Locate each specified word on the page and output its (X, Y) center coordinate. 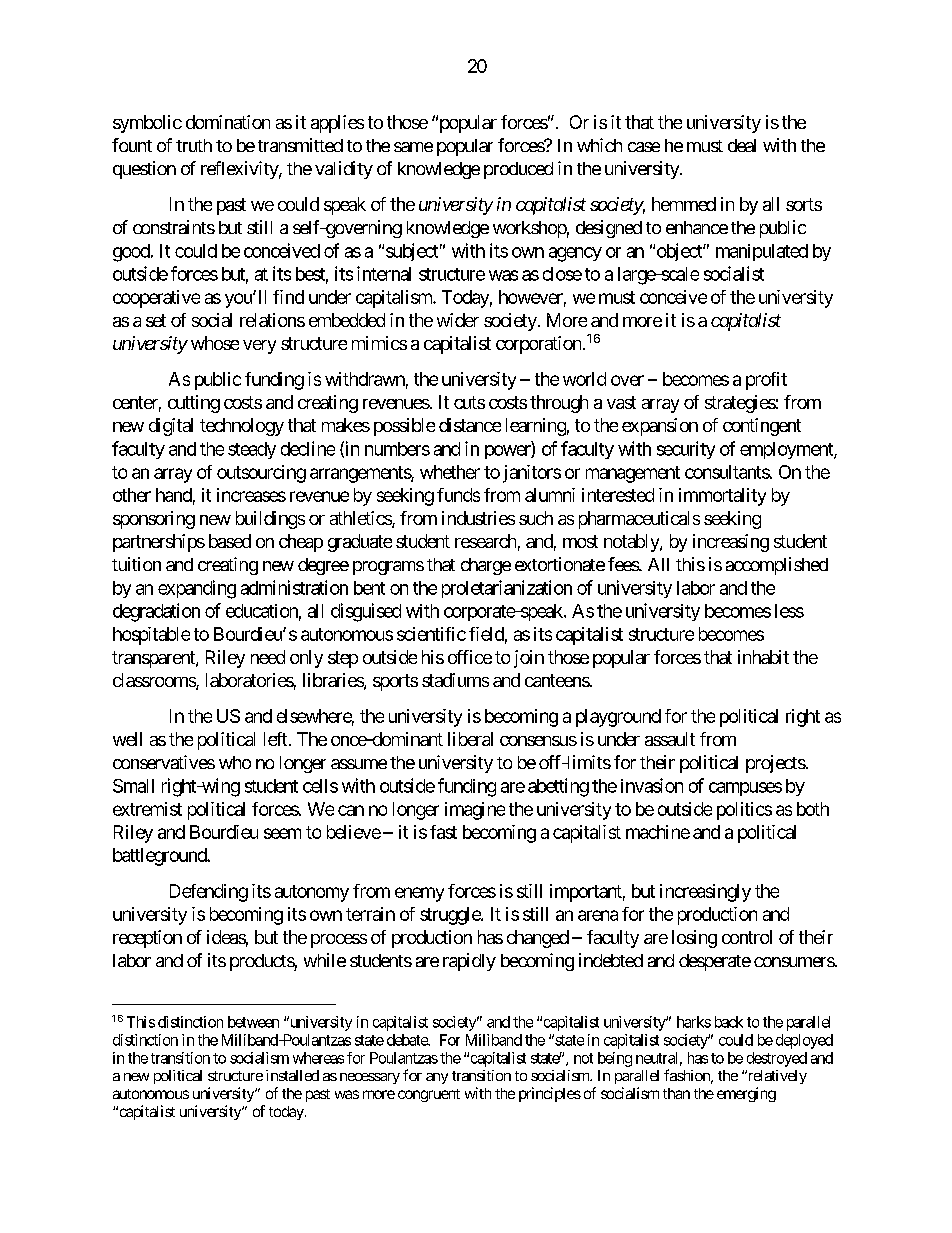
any (437, 1078)
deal (742, 145)
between (253, 1022)
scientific (431, 634)
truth (194, 145)
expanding (197, 589)
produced (518, 170)
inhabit (763, 657)
